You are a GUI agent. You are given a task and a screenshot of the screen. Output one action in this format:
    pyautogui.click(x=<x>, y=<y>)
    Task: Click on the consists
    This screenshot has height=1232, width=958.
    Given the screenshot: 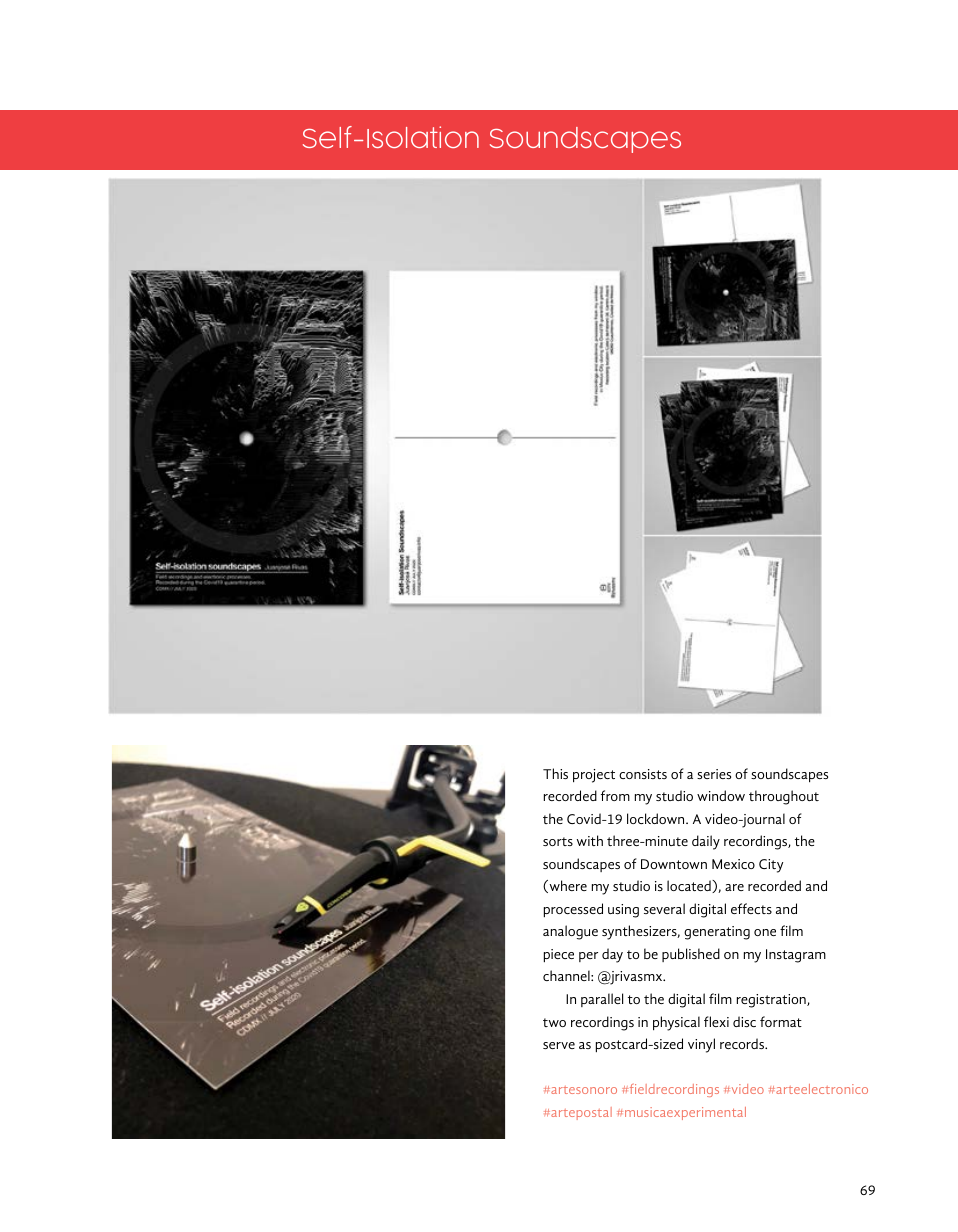 What is the action you would take?
    pyautogui.click(x=643, y=774)
